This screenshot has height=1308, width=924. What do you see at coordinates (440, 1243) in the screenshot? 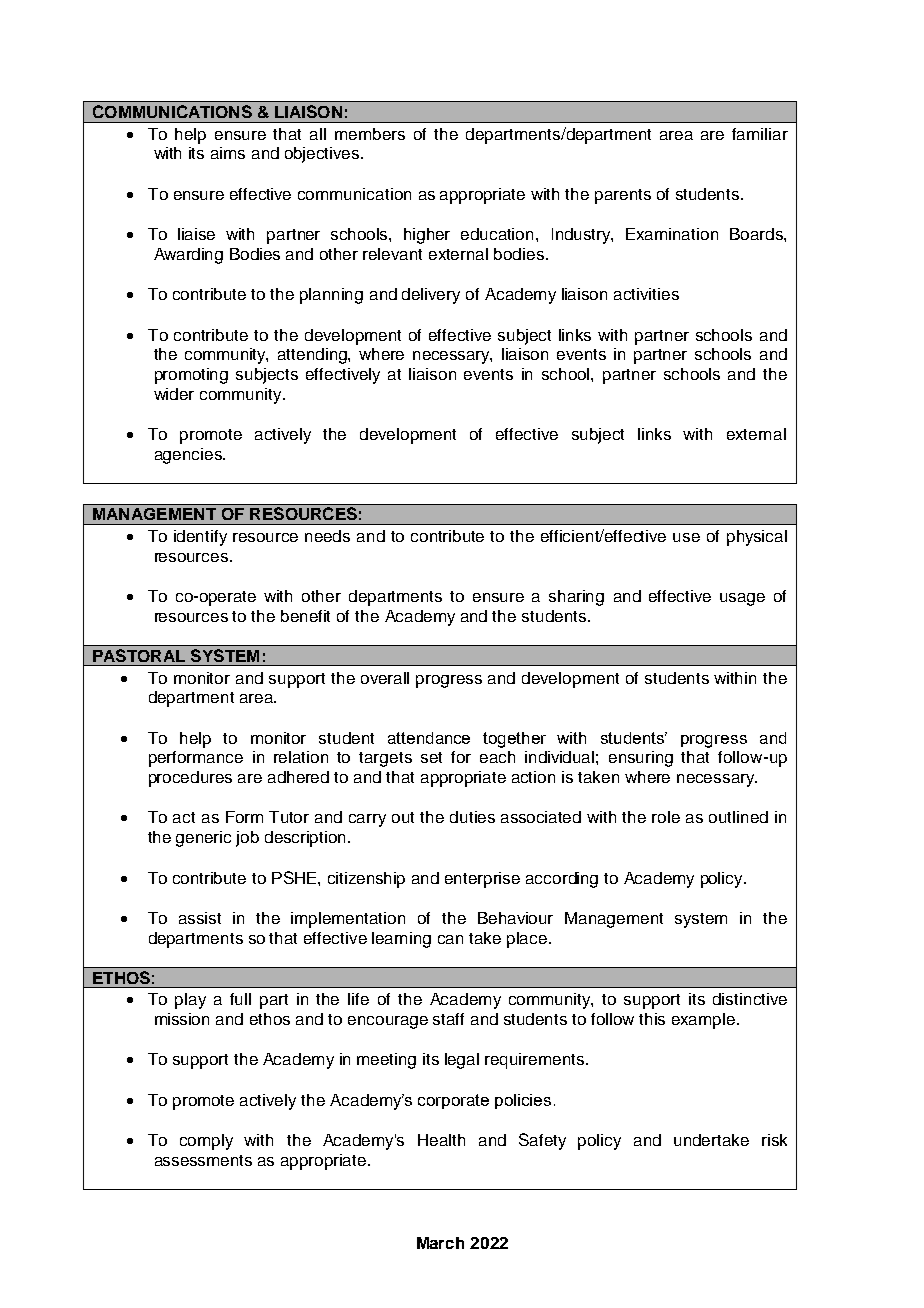
I see `March` at bounding box center [440, 1243].
